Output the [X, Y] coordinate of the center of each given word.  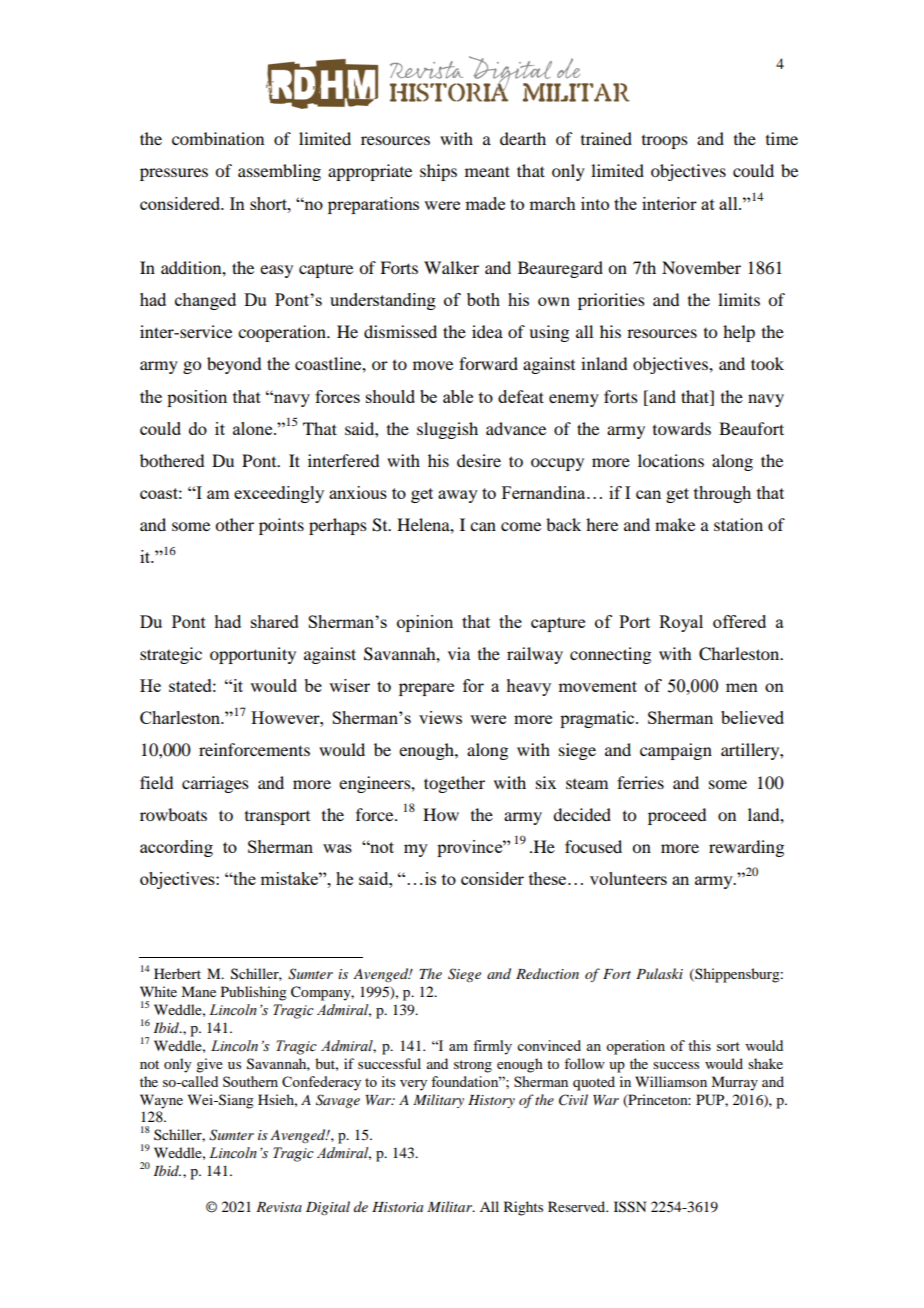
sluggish [447, 430]
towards [682, 428]
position [197, 398]
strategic [171, 655]
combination [218, 138]
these [549, 878]
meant [487, 171]
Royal [681, 623]
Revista [279, 1207]
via [459, 653]
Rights [523, 1208]
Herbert [177, 973]
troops [665, 142]
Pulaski [659, 973]
